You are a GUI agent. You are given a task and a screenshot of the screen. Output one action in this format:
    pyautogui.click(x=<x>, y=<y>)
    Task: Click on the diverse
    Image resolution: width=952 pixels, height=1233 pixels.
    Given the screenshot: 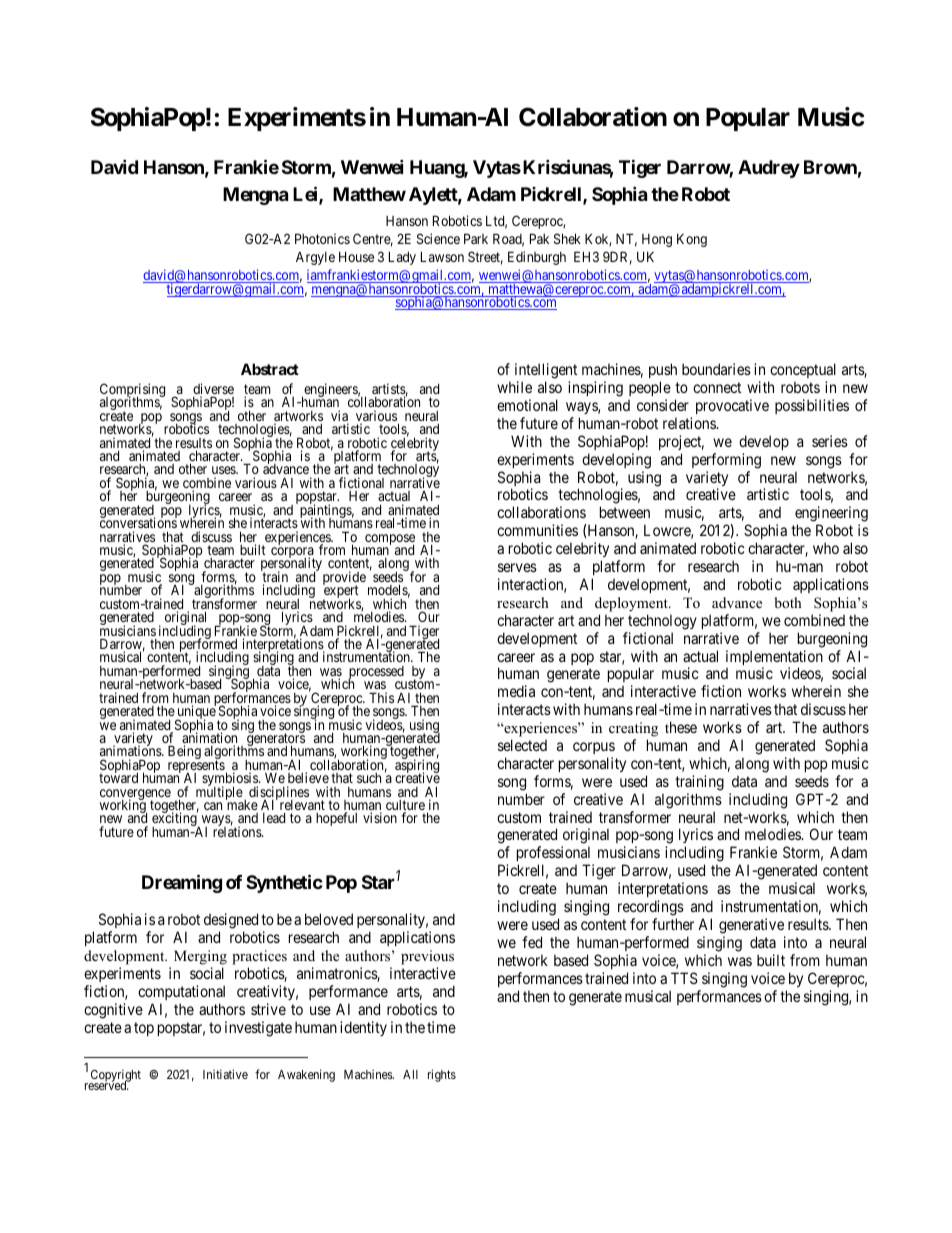 What is the action you would take?
    pyautogui.click(x=213, y=390)
